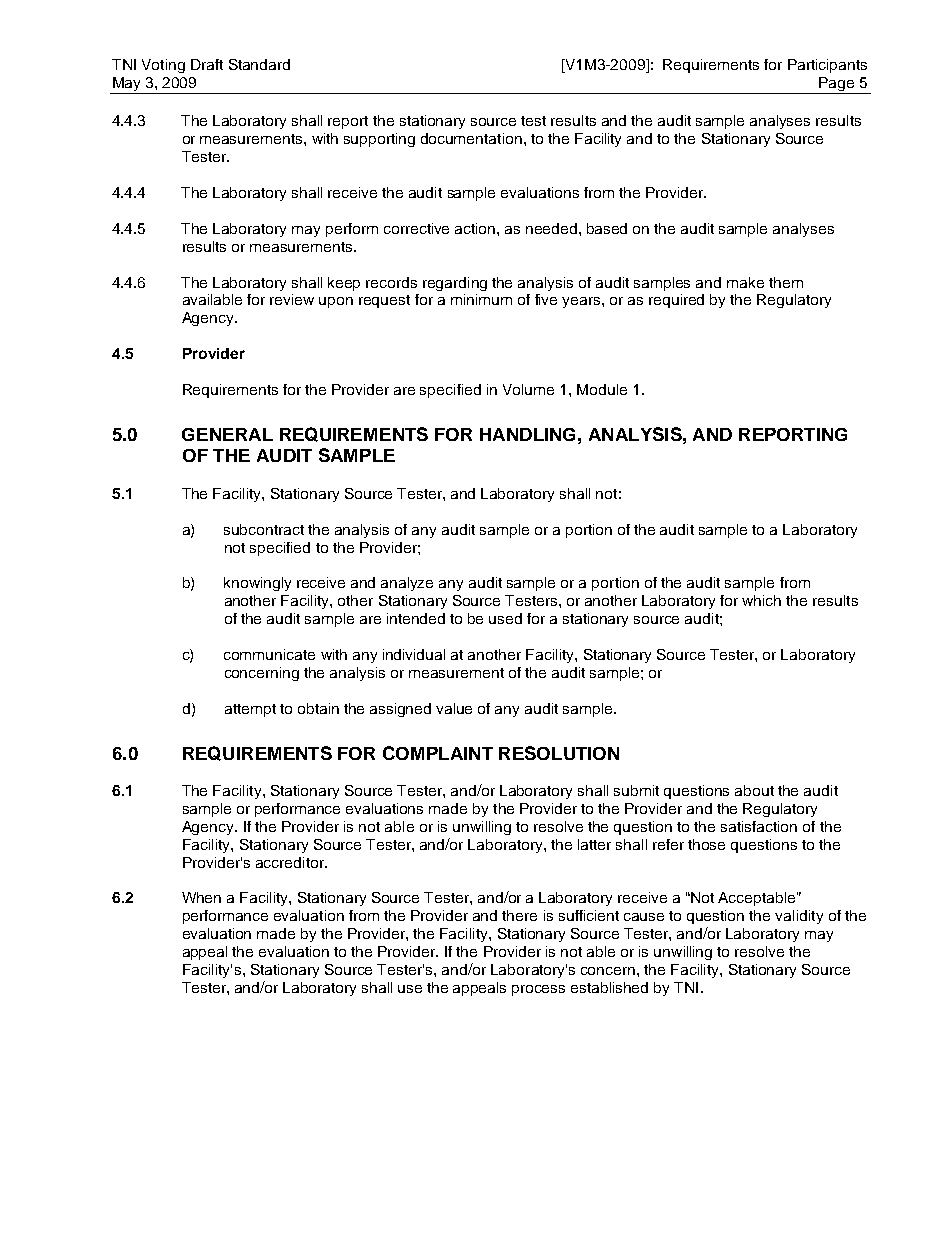 The height and width of the screenshot is (1233, 952). What do you see at coordinates (264, 529) in the screenshot?
I see `subcontract` at bounding box center [264, 529].
